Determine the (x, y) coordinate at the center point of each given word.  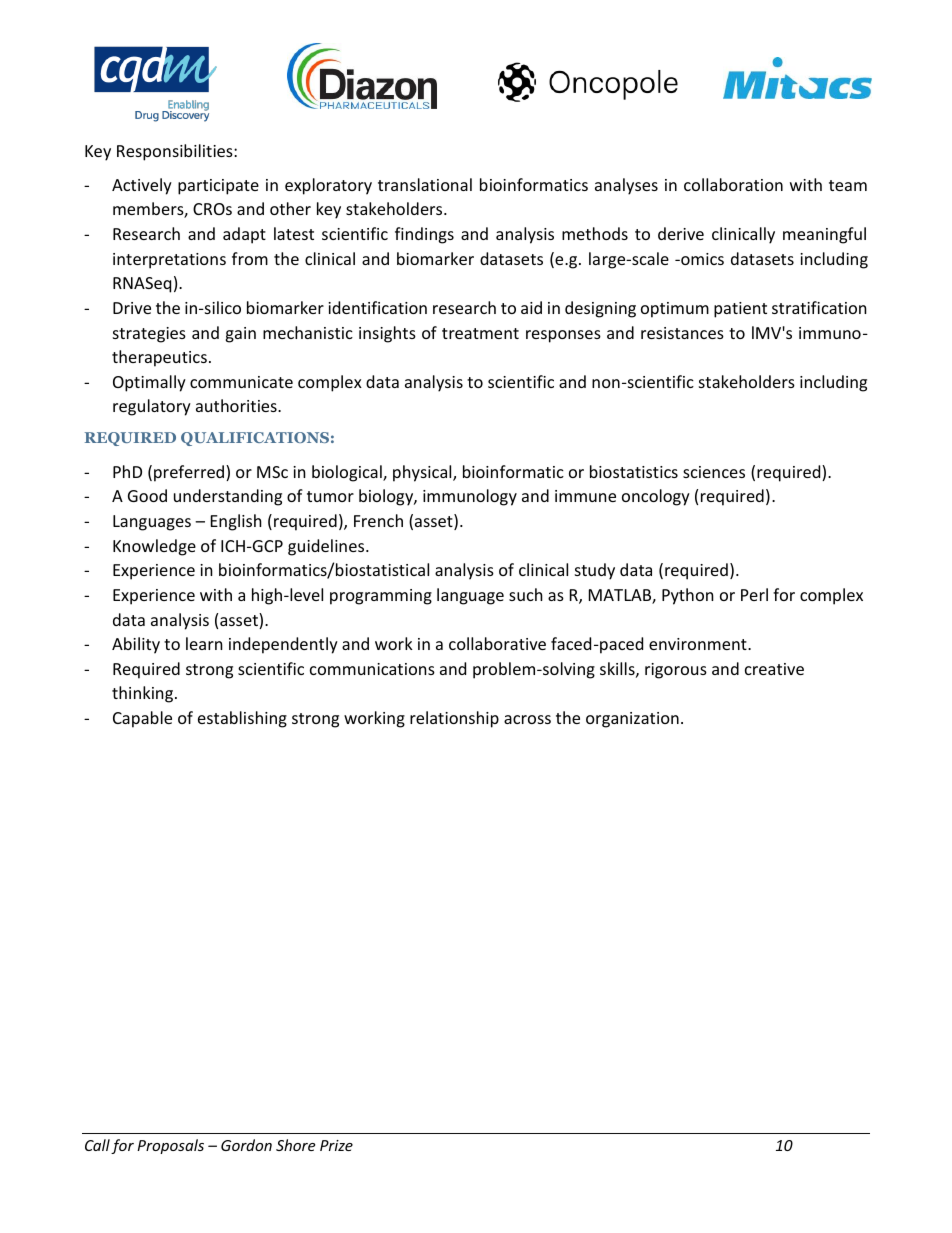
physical (423, 473)
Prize (336, 1145)
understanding (228, 497)
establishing (242, 719)
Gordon (246, 1145)
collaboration (733, 184)
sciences (714, 472)
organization (632, 720)
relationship (454, 719)
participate (218, 187)
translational (425, 184)
